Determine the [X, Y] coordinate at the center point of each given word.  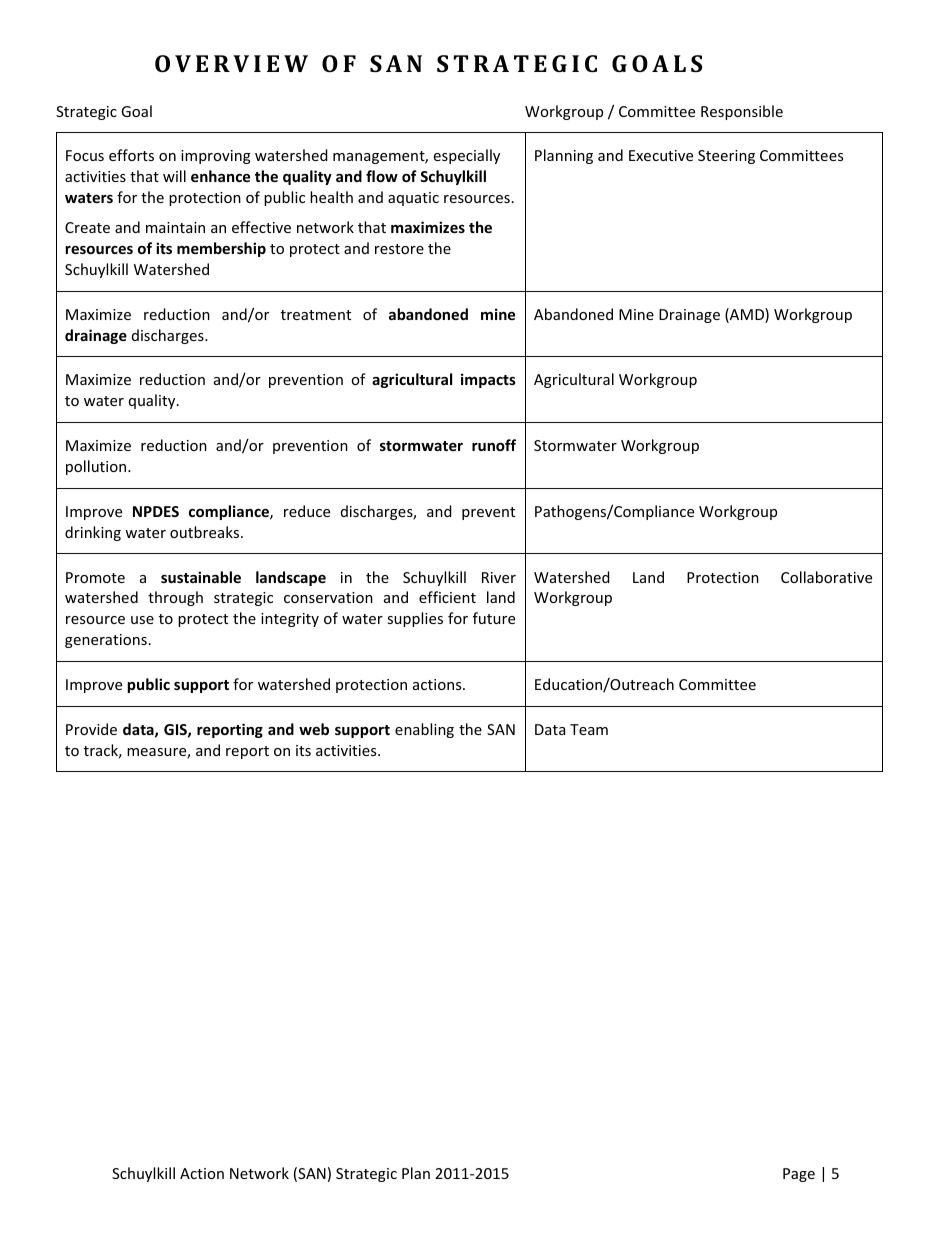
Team [589, 729]
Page [799, 1175]
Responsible [742, 112]
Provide [91, 729]
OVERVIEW [231, 63]
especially [467, 156]
